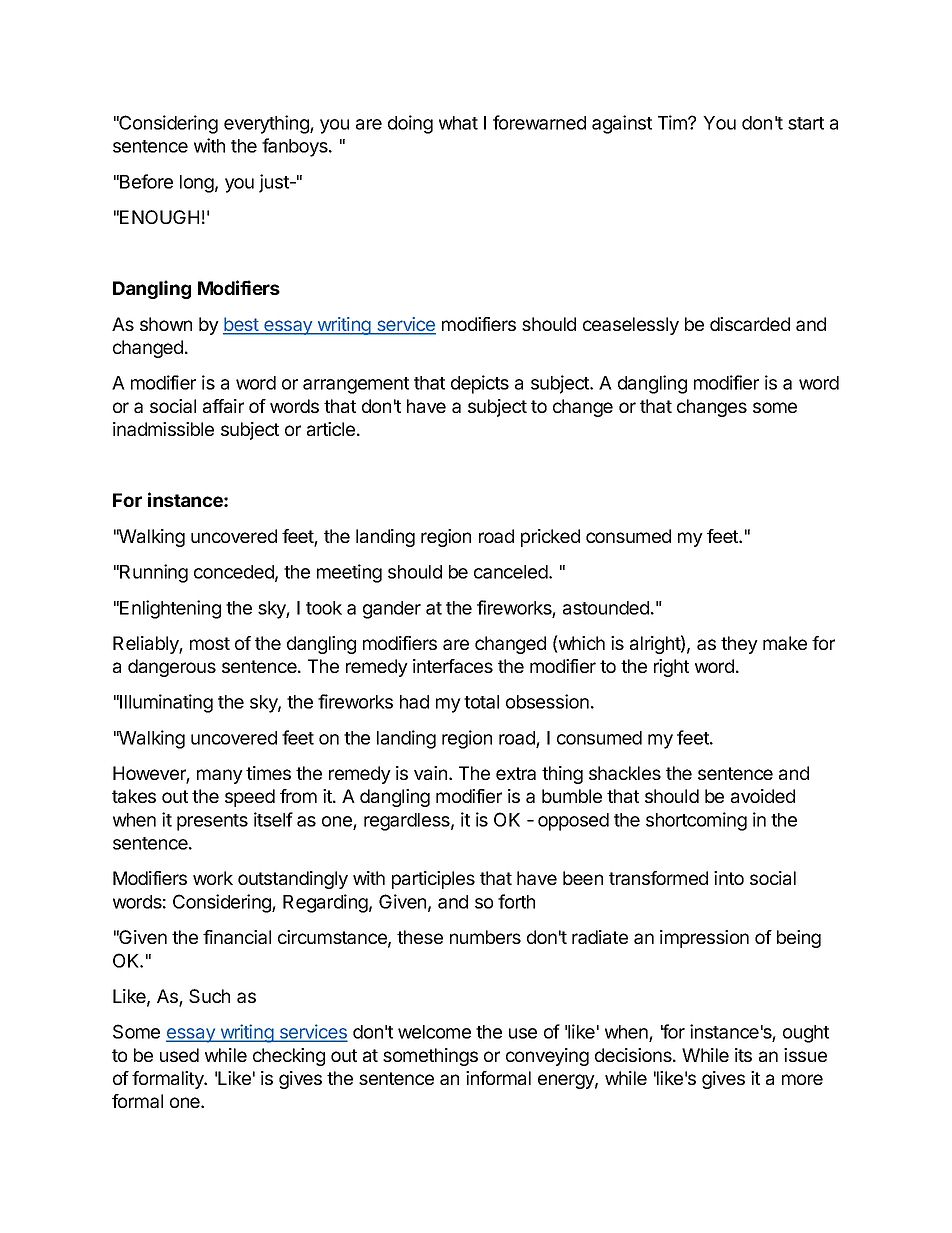  I want to click on just, so click(275, 183).
